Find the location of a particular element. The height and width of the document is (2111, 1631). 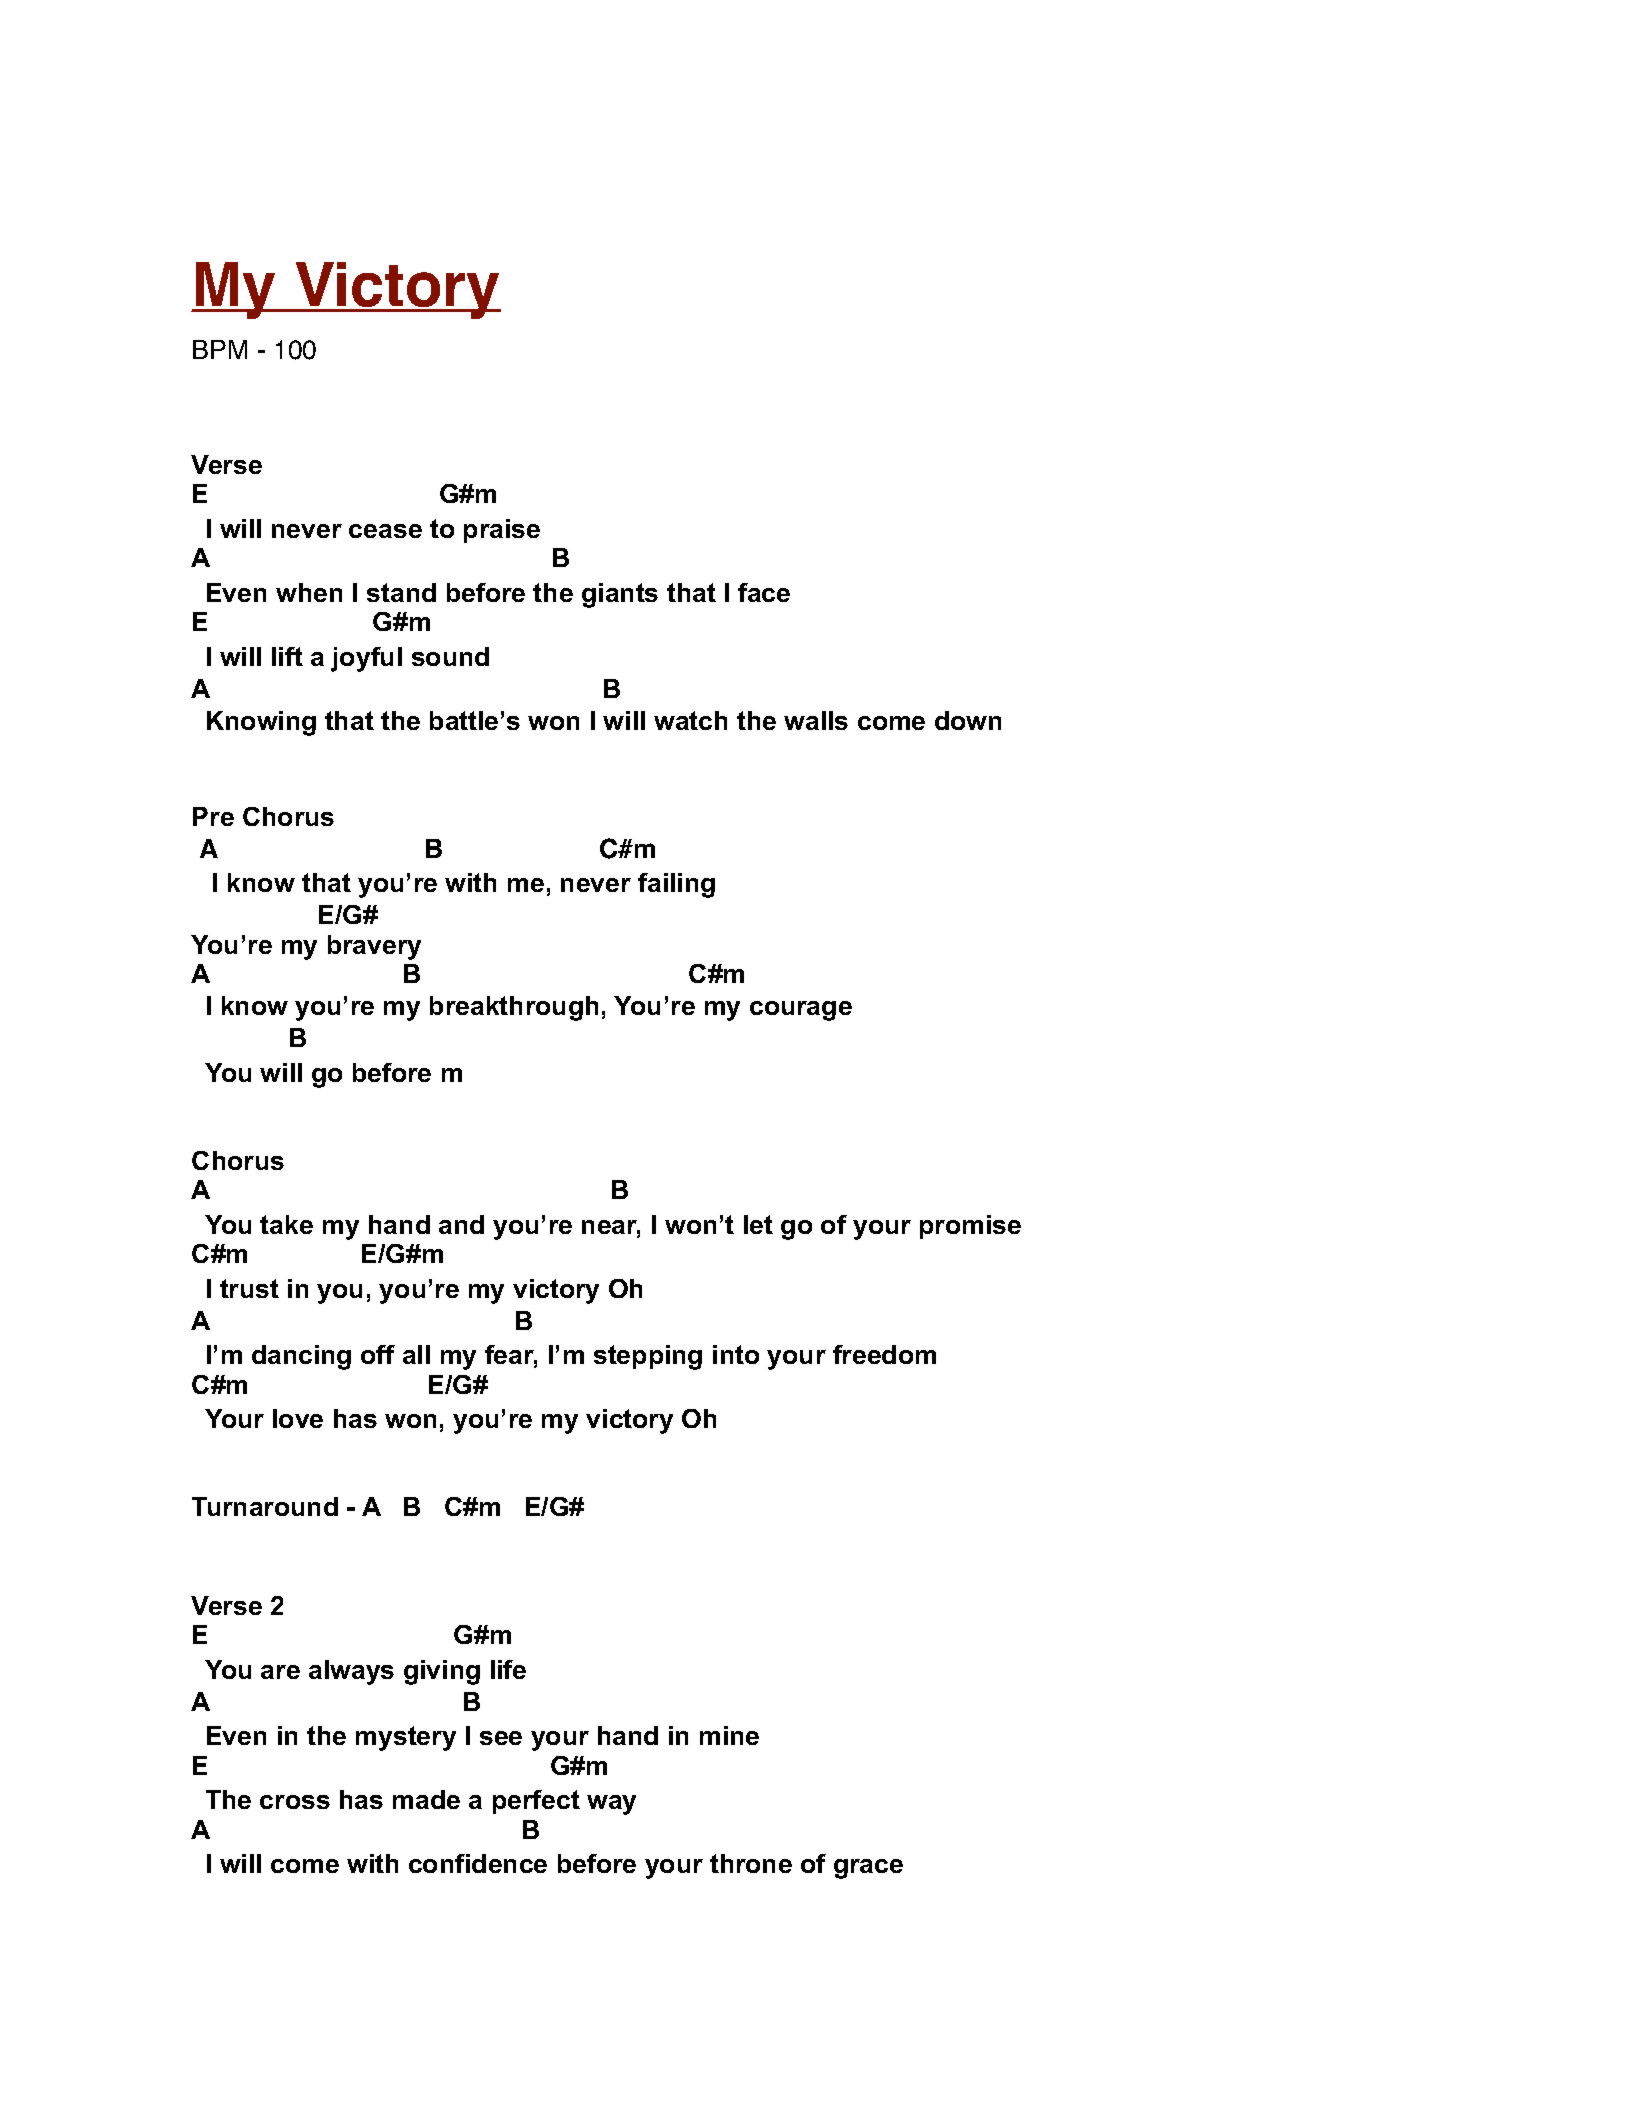

courage is located at coordinates (801, 1011).
